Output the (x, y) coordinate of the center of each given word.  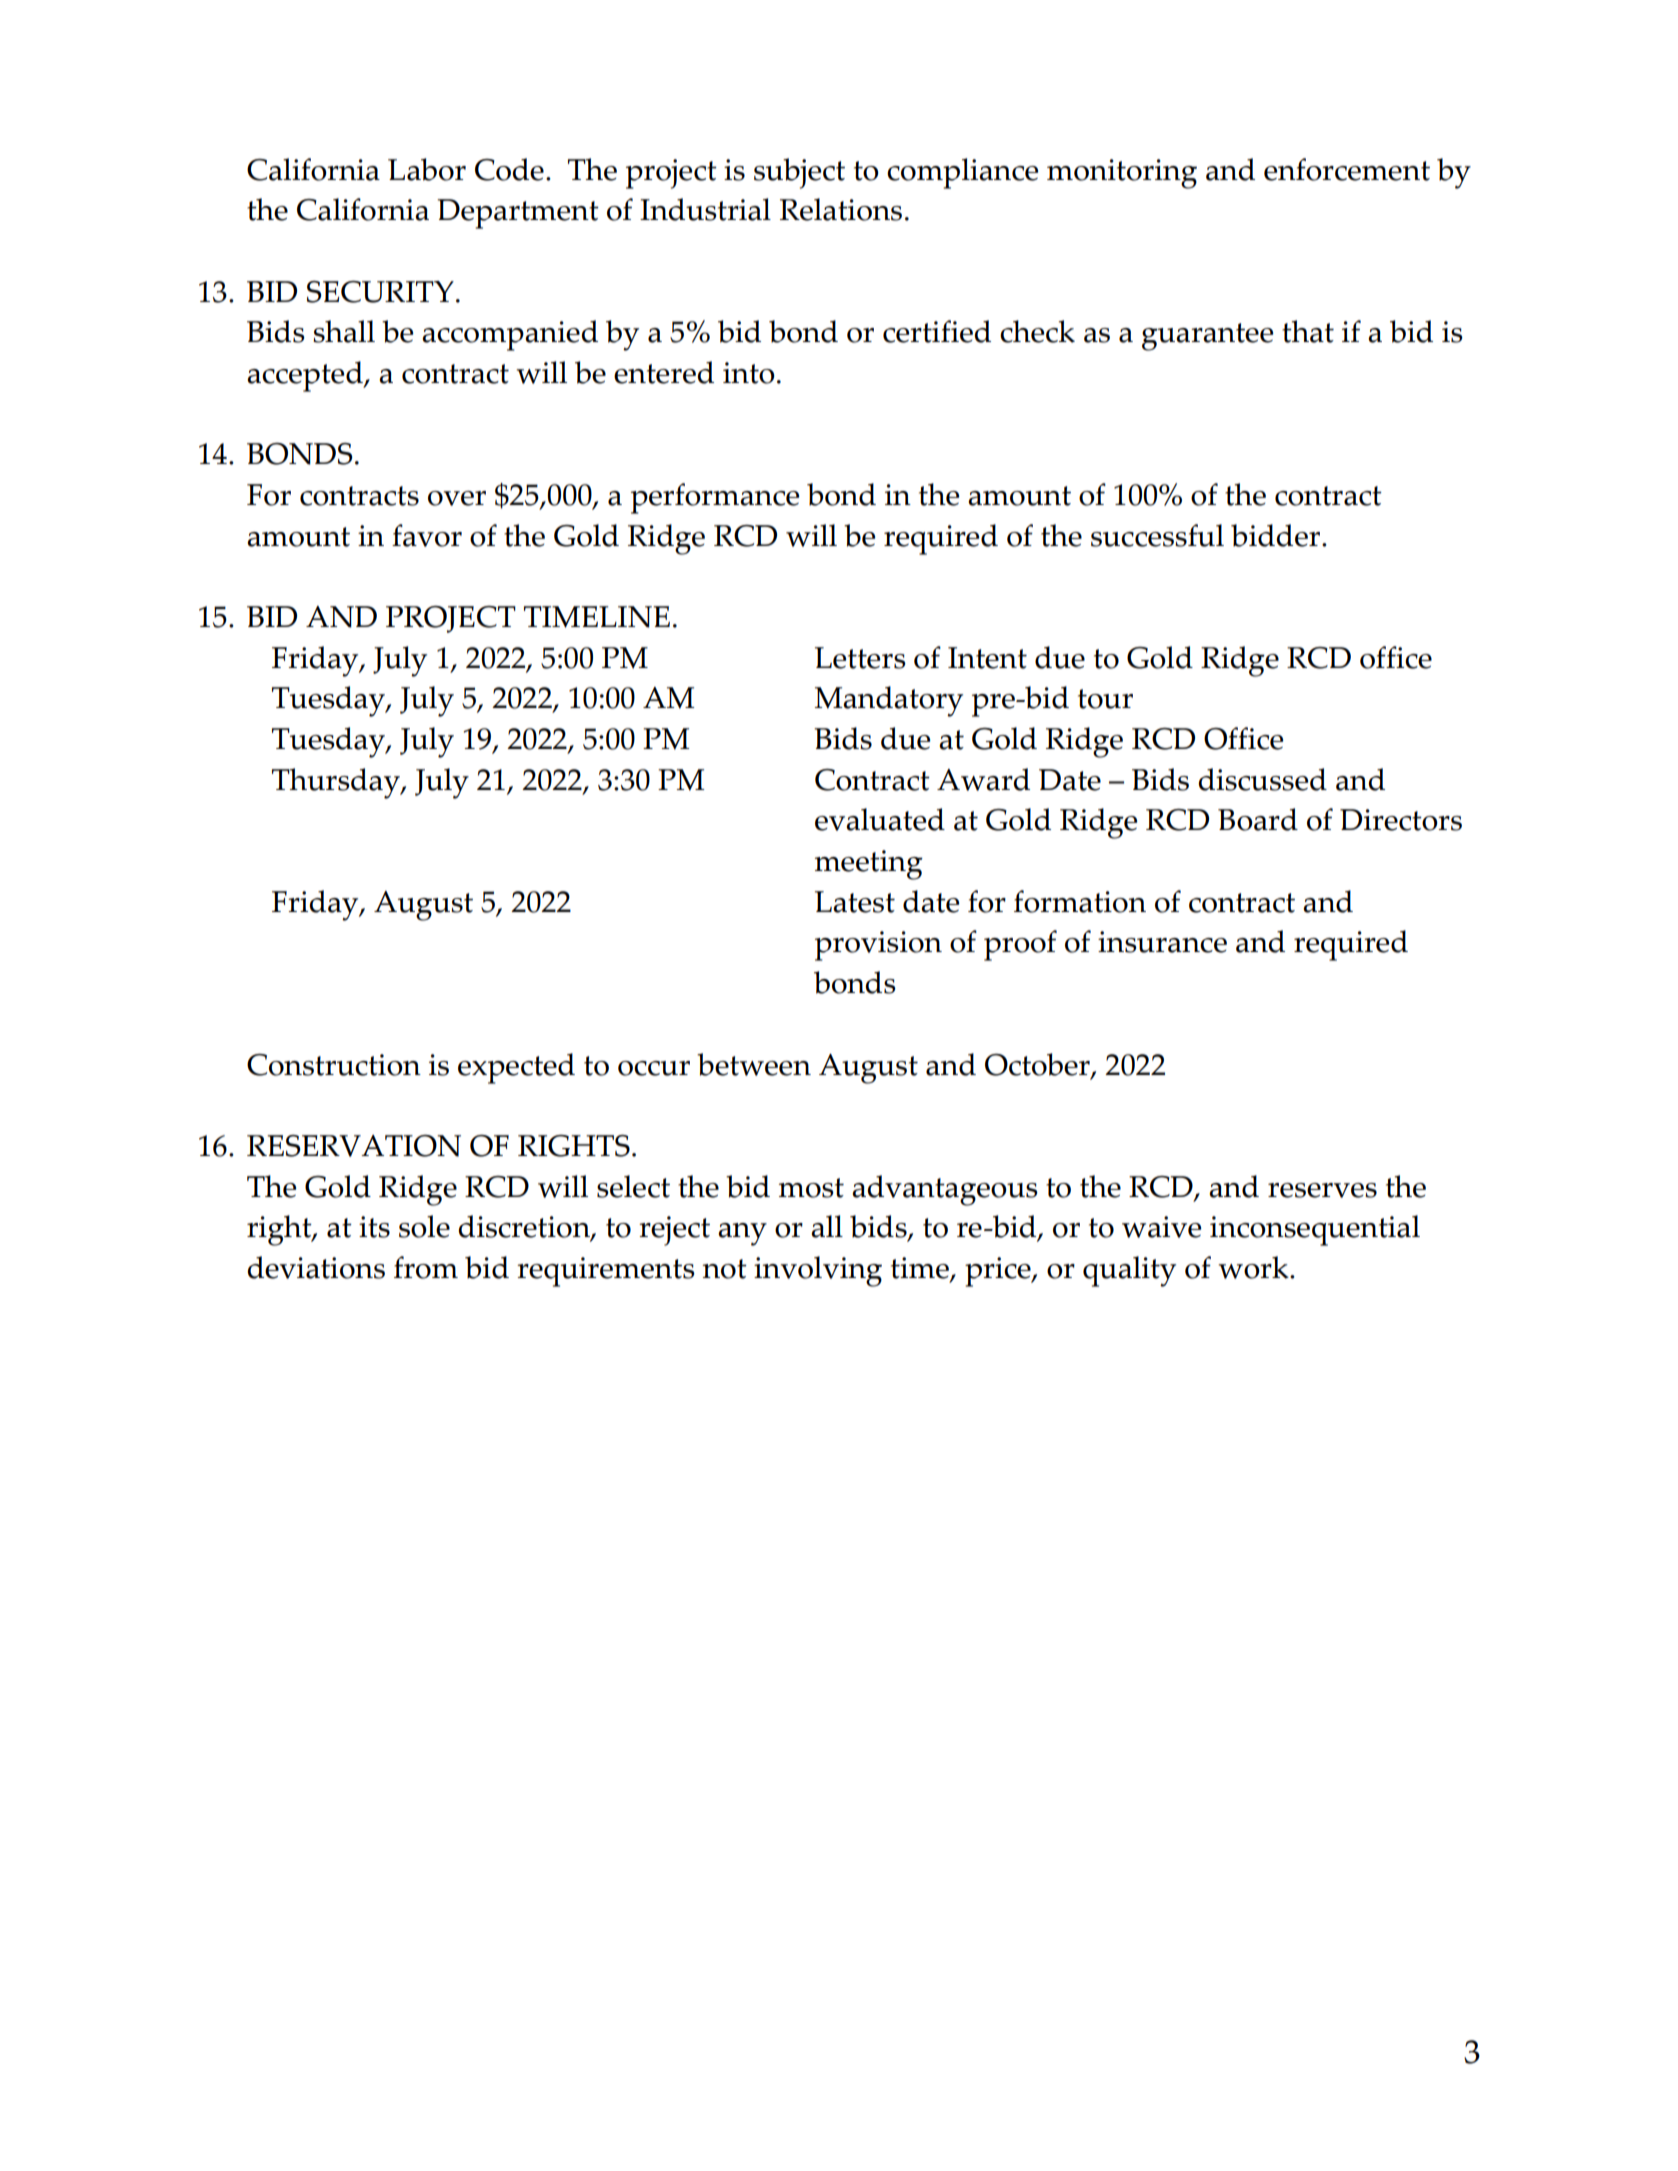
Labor (427, 169)
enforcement (1347, 169)
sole (424, 1226)
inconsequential (1315, 1230)
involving (818, 1271)
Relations (841, 209)
